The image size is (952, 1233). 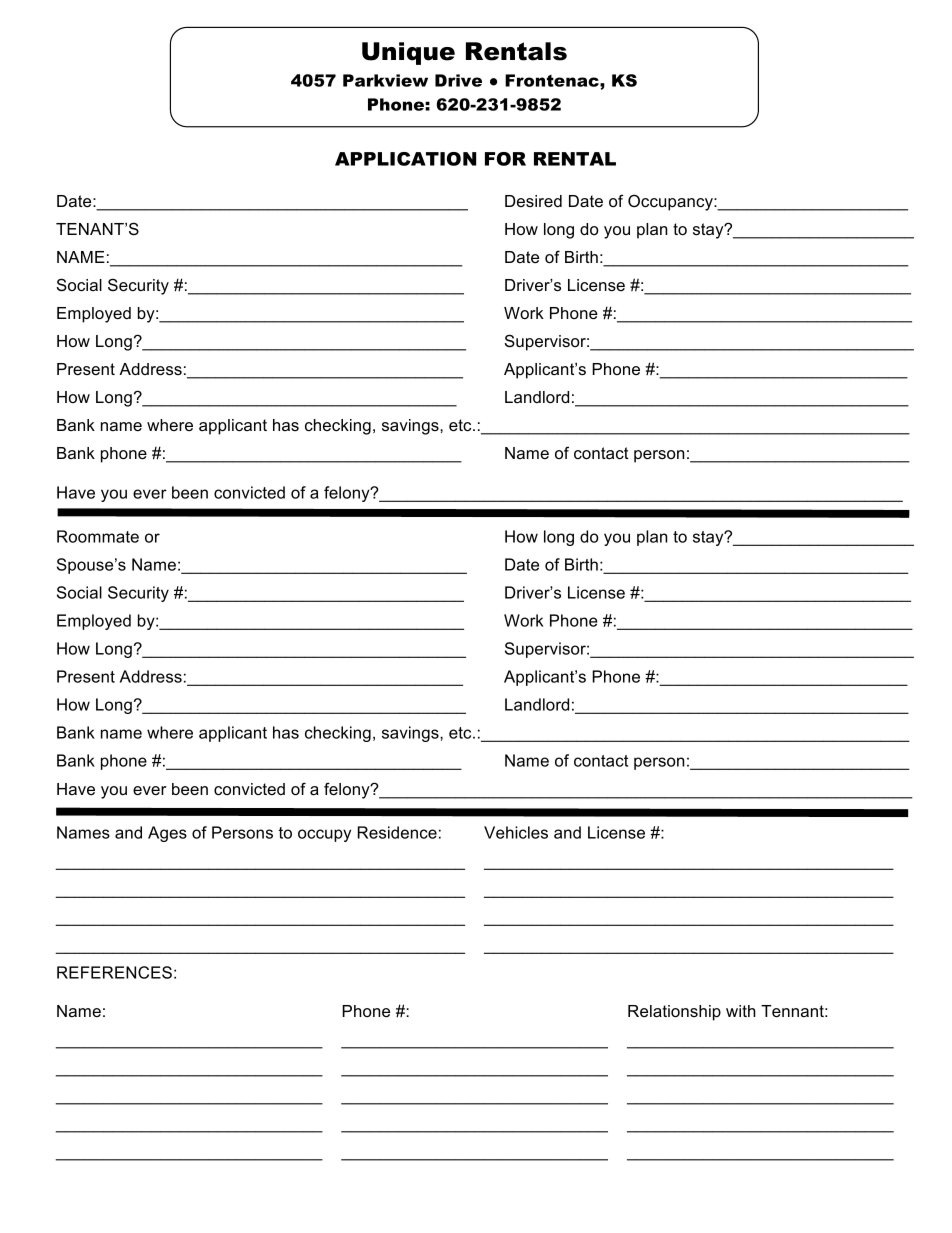 I want to click on APPLICATION, so click(x=405, y=159).
